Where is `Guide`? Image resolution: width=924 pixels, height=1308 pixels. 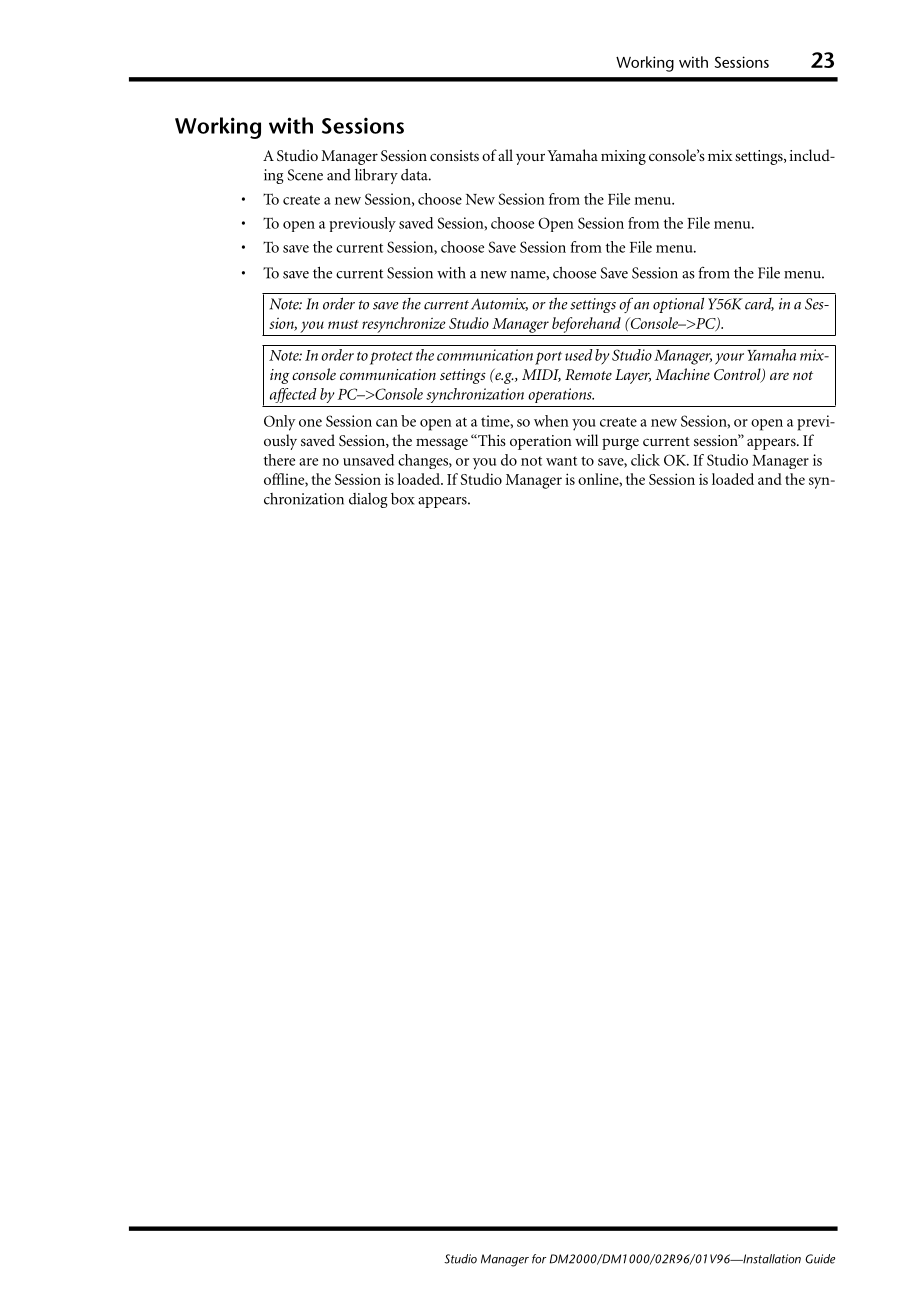 Guide is located at coordinates (820, 1259).
